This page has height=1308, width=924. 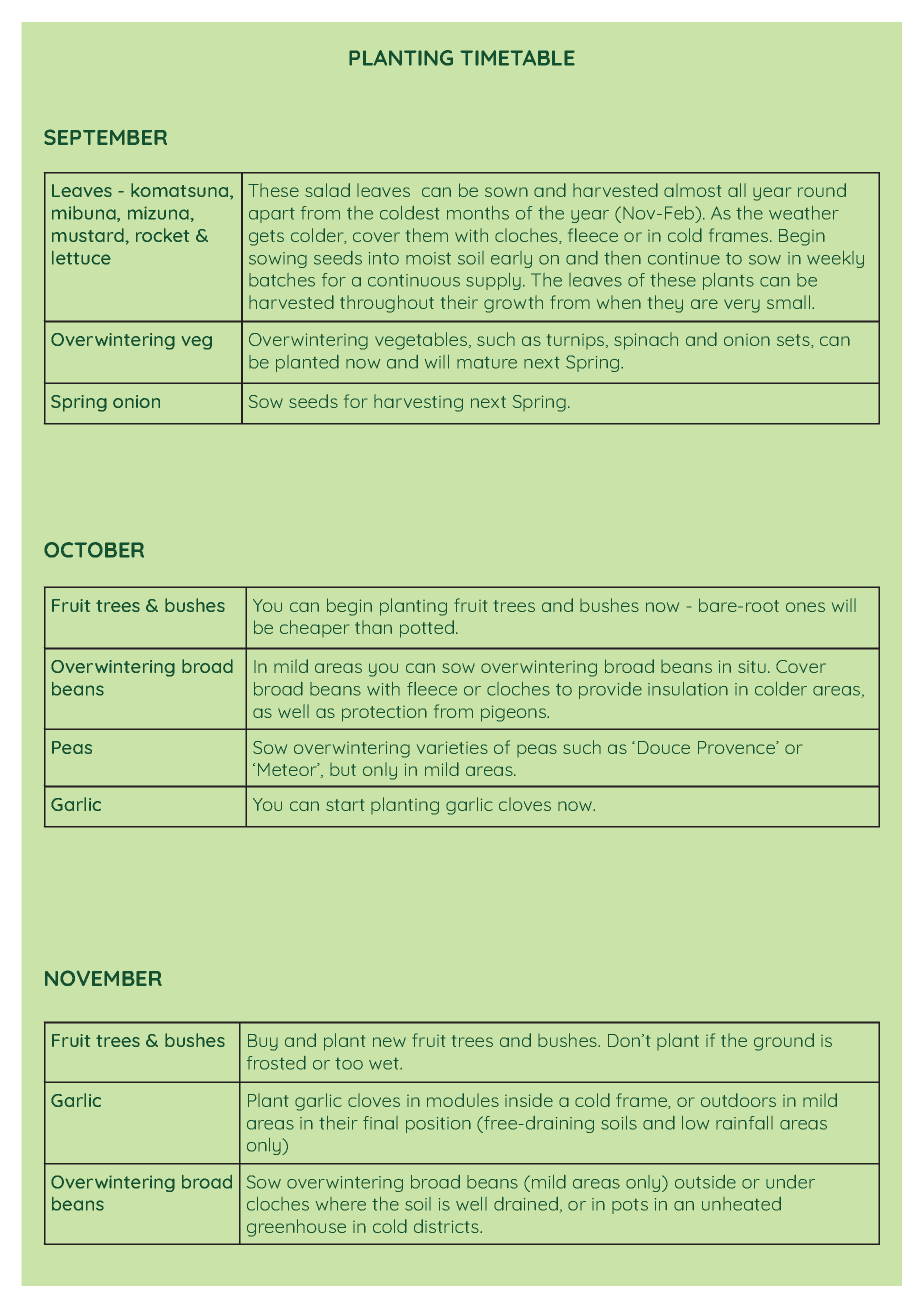 What do you see at coordinates (341, 1204) in the page?
I see `where` at bounding box center [341, 1204].
